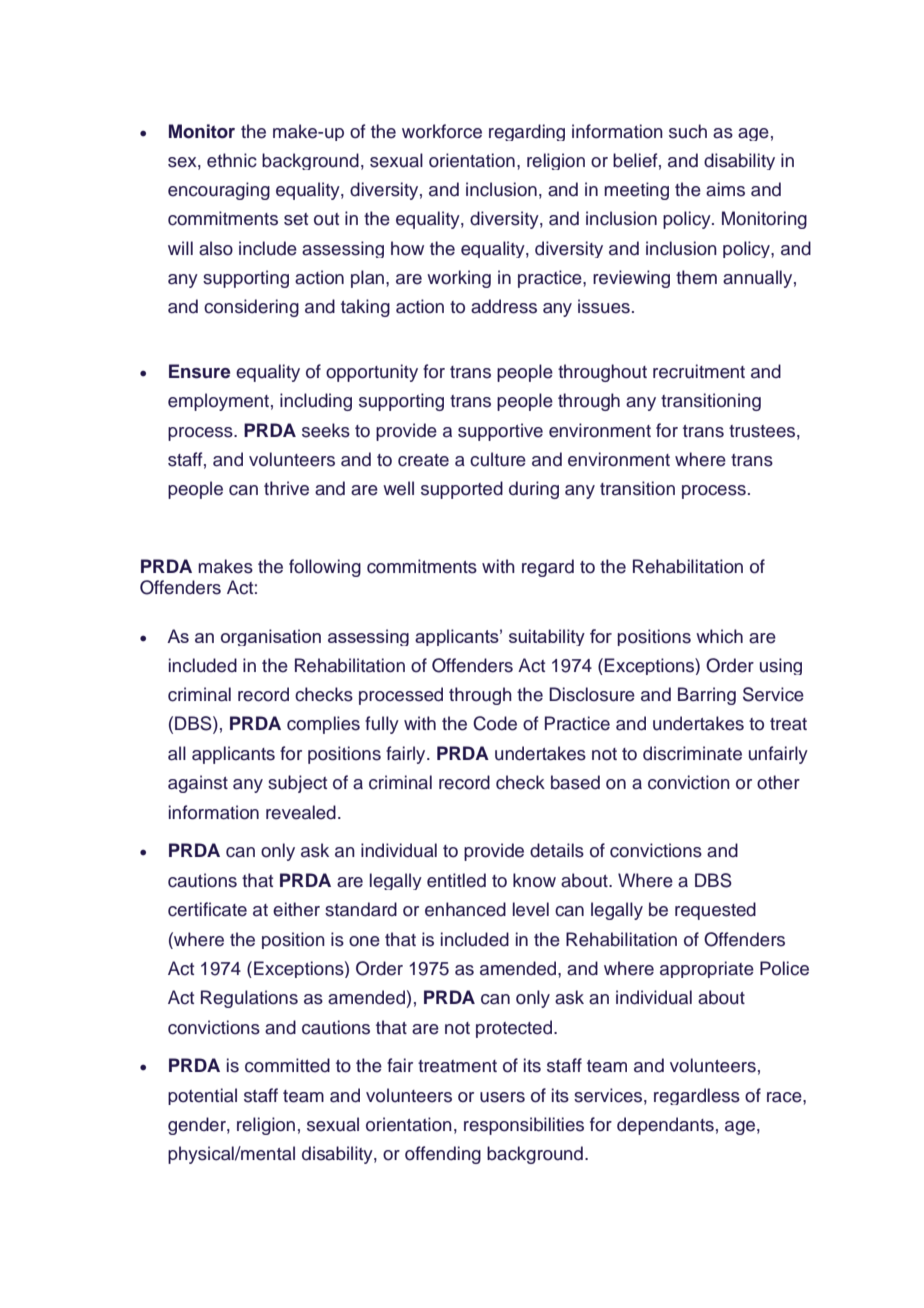  I want to click on workforce, so click(442, 131).
